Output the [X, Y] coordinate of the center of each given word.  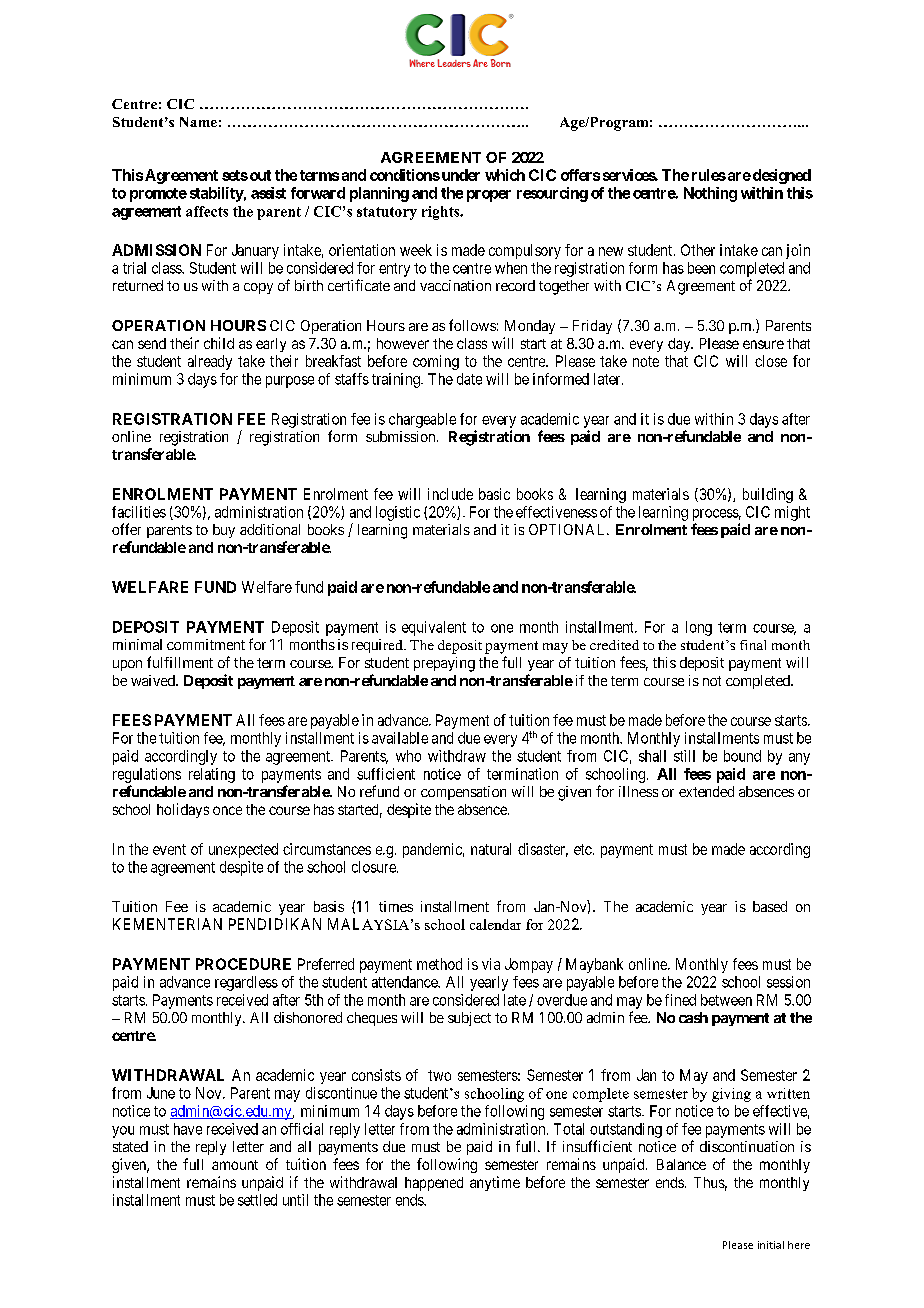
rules [709, 175]
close [771, 361]
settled [257, 1200]
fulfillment [180, 662]
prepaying [444, 664]
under [459, 175]
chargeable [422, 420]
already [210, 362]
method [439, 964]
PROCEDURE [243, 964]
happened [434, 1184]
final [753, 645]
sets [235, 175]
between [726, 1000]
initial [771, 1245]
